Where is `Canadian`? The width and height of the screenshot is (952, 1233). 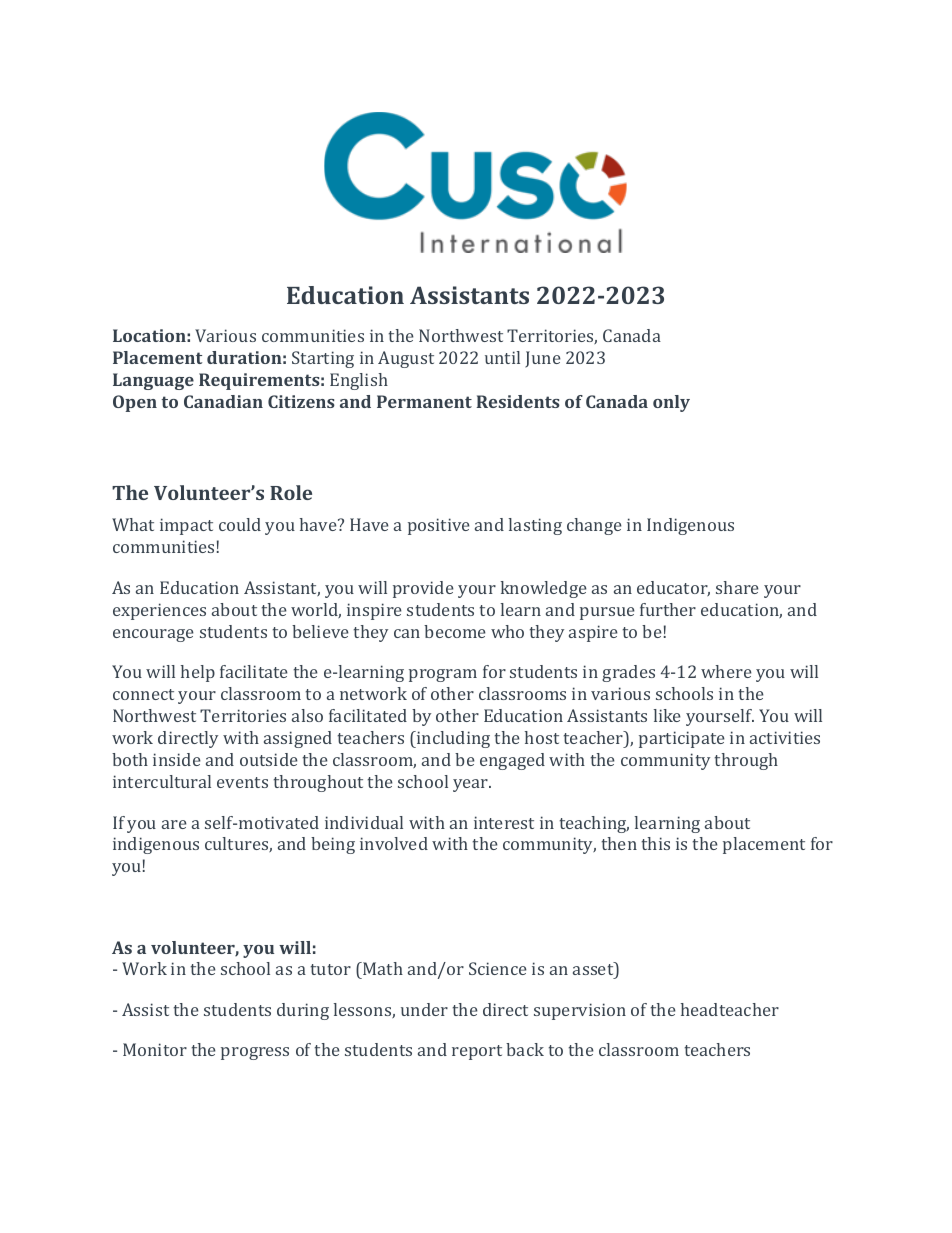 Canadian is located at coordinates (223, 401).
